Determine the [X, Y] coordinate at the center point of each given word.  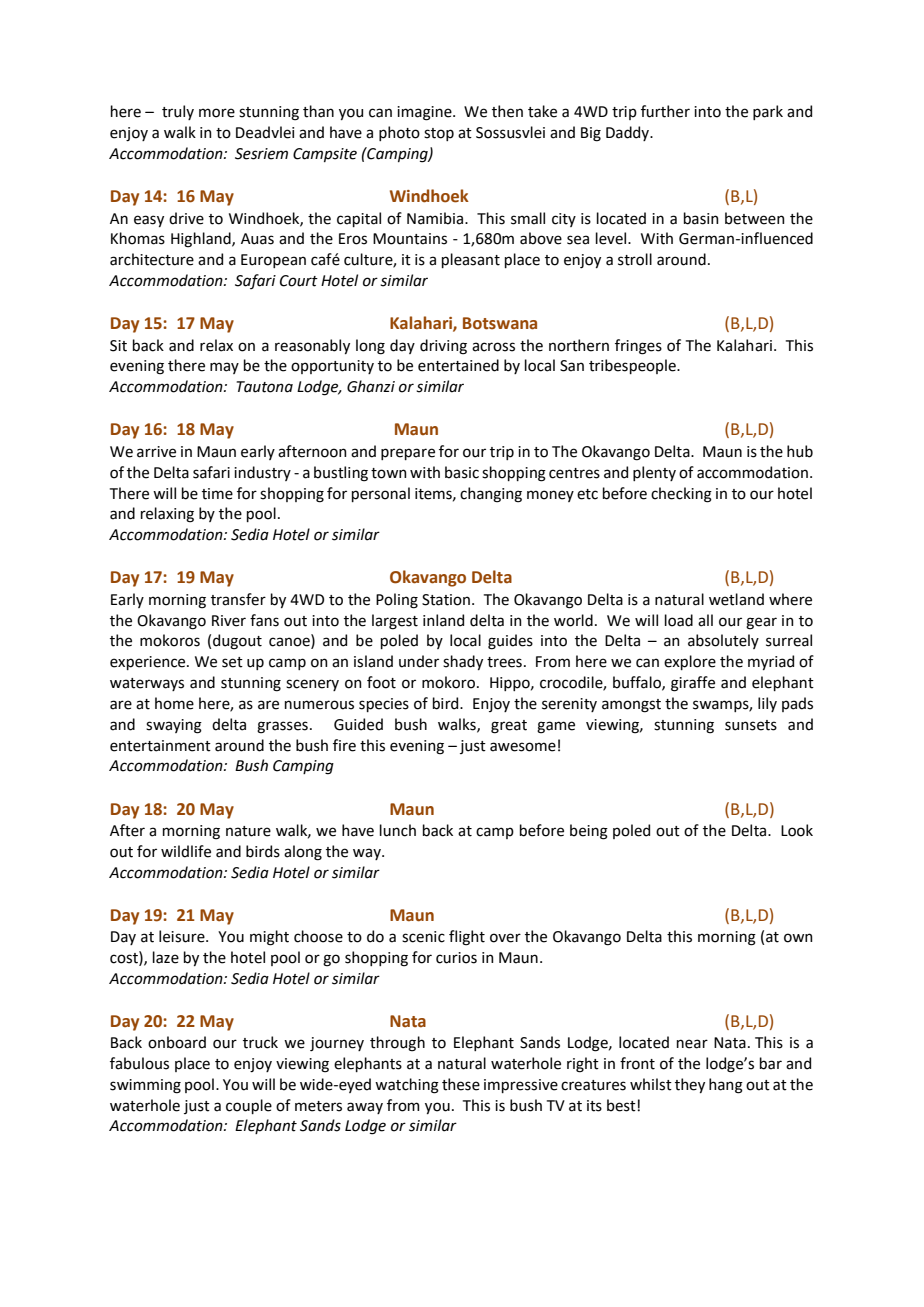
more [217, 113]
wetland [736, 599]
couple [249, 1106]
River [229, 621]
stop [439, 134]
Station [446, 600]
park [768, 112]
